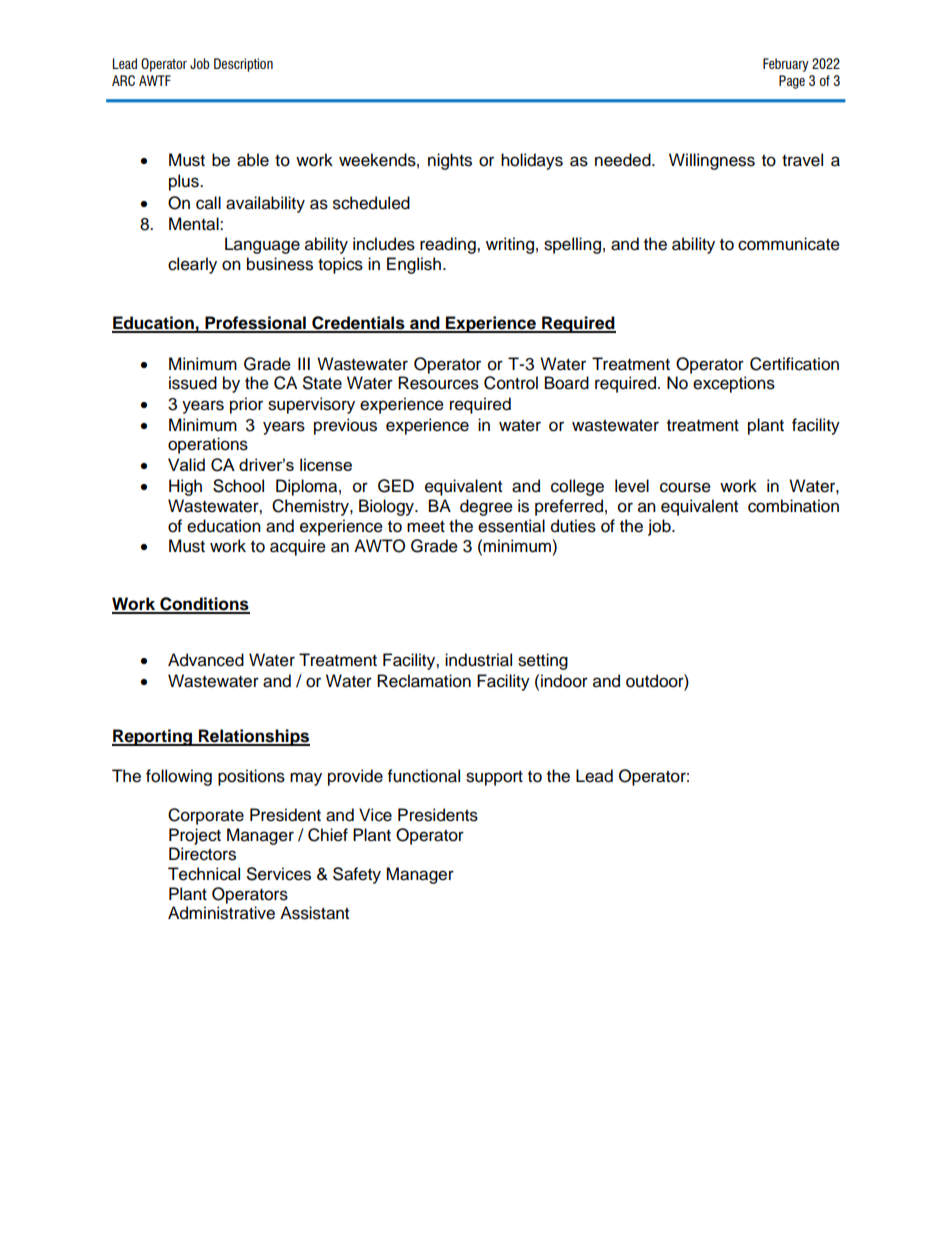 The height and width of the screenshot is (1233, 952). I want to click on Technical, so click(204, 874).
